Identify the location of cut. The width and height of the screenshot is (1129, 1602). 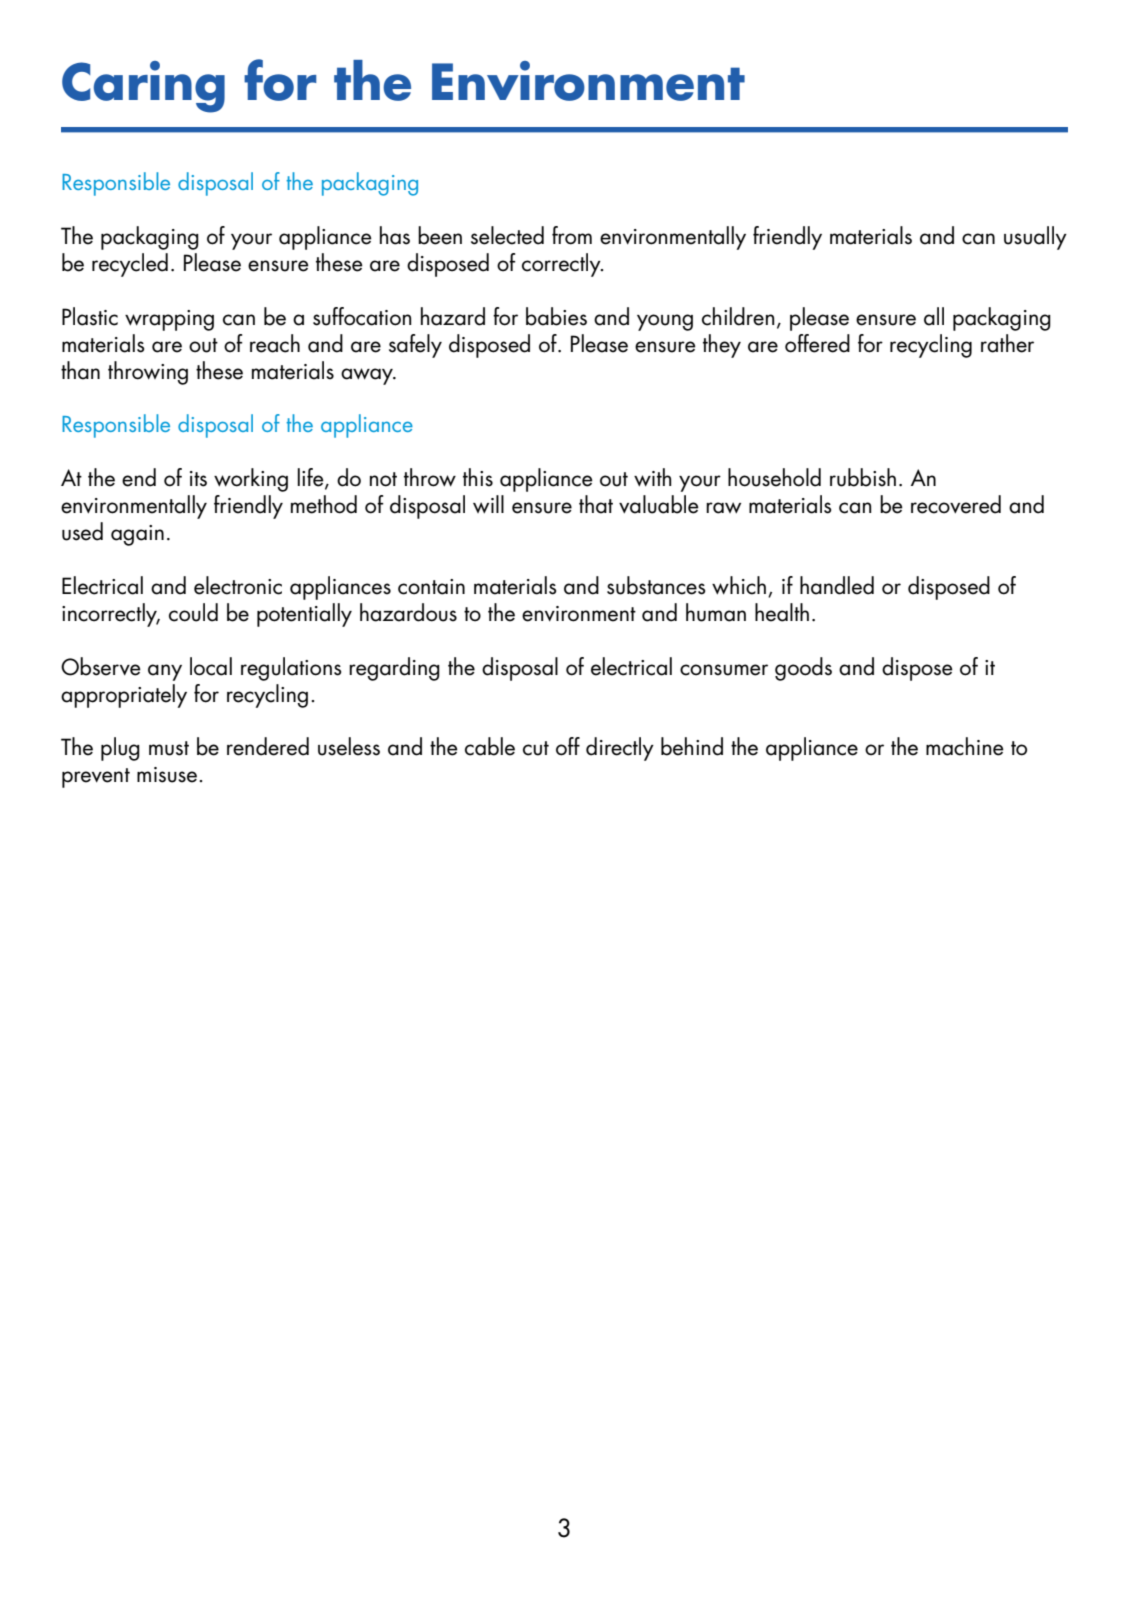
(536, 748).
